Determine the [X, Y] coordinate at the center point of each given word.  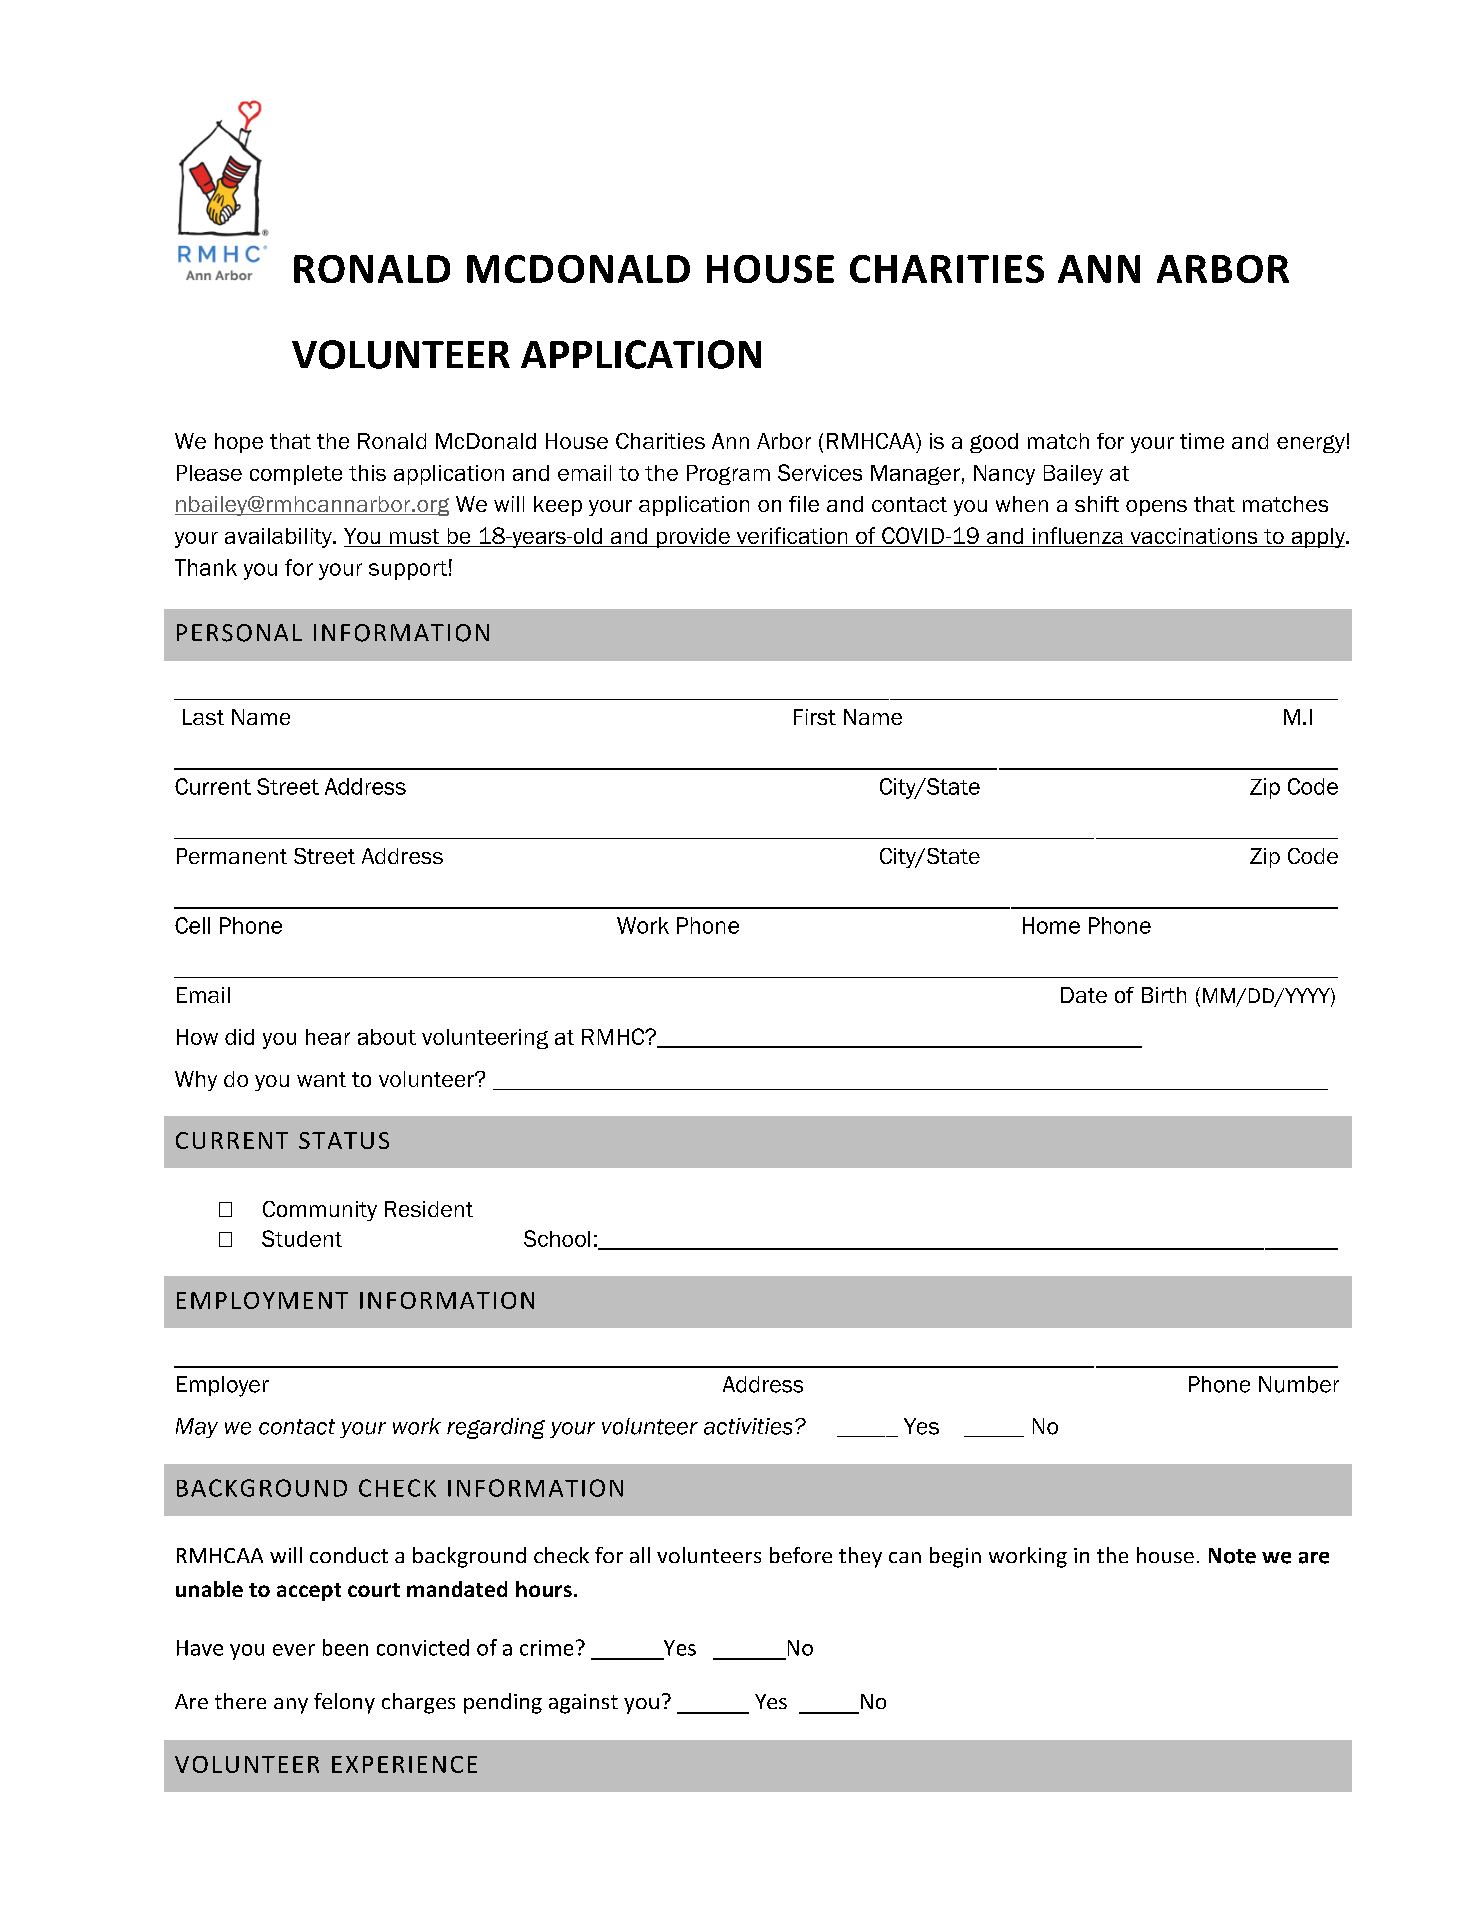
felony [344, 1703]
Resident [429, 1209]
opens [1156, 508]
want [321, 1079]
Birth [1164, 995]
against [583, 1704]
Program [728, 475]
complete [296, 475]
